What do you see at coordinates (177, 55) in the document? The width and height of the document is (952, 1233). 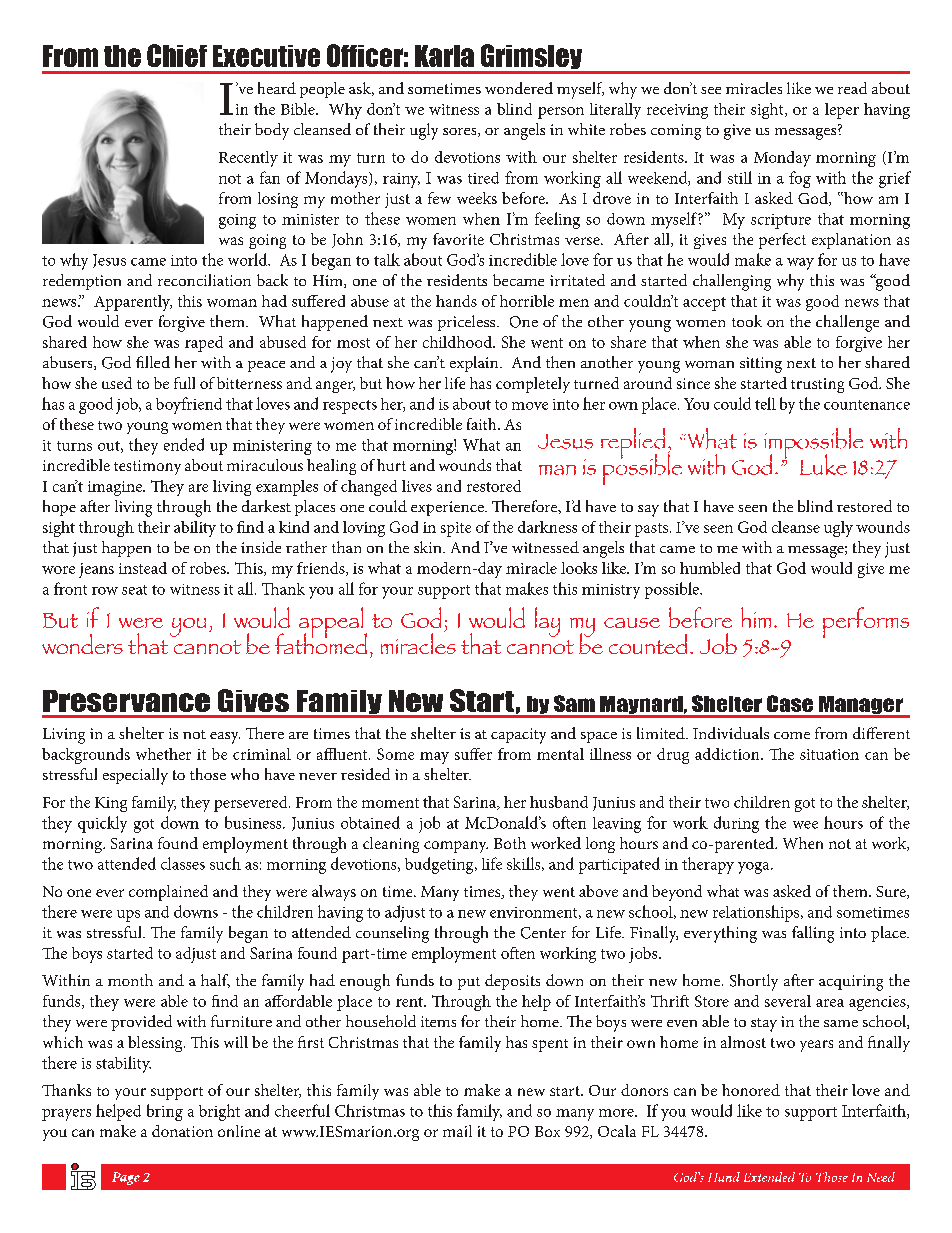 I see `Chief` at bounding box center [177, 55].
